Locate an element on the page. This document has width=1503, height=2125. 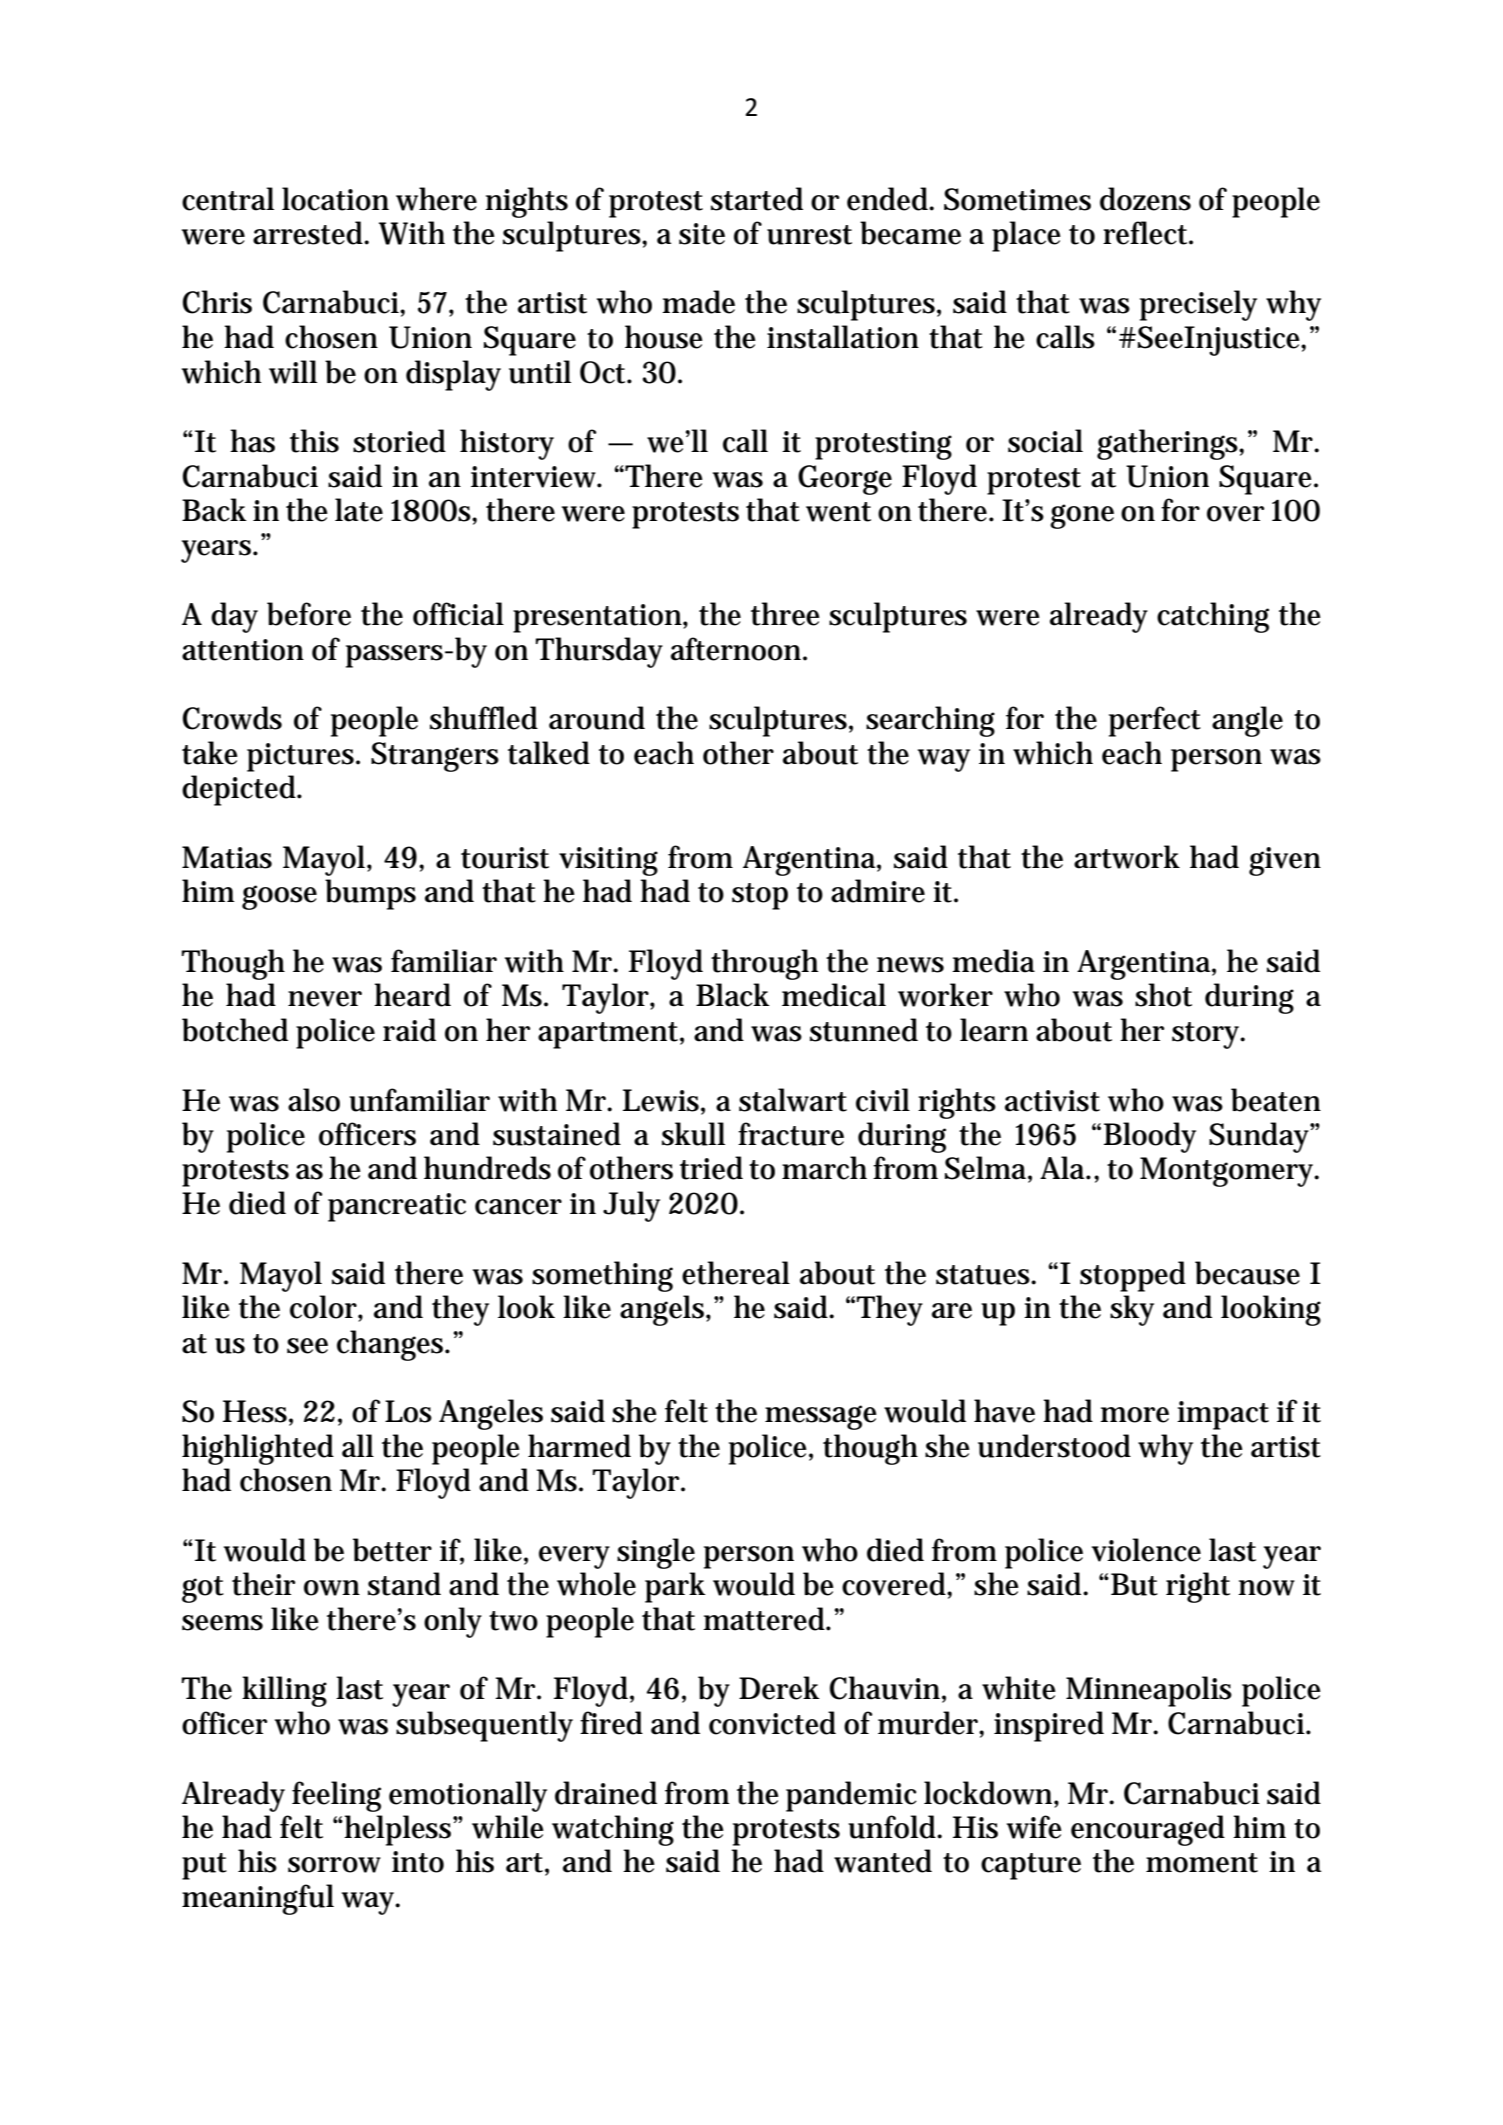
dozens is located at coordinates (1145, 199).
